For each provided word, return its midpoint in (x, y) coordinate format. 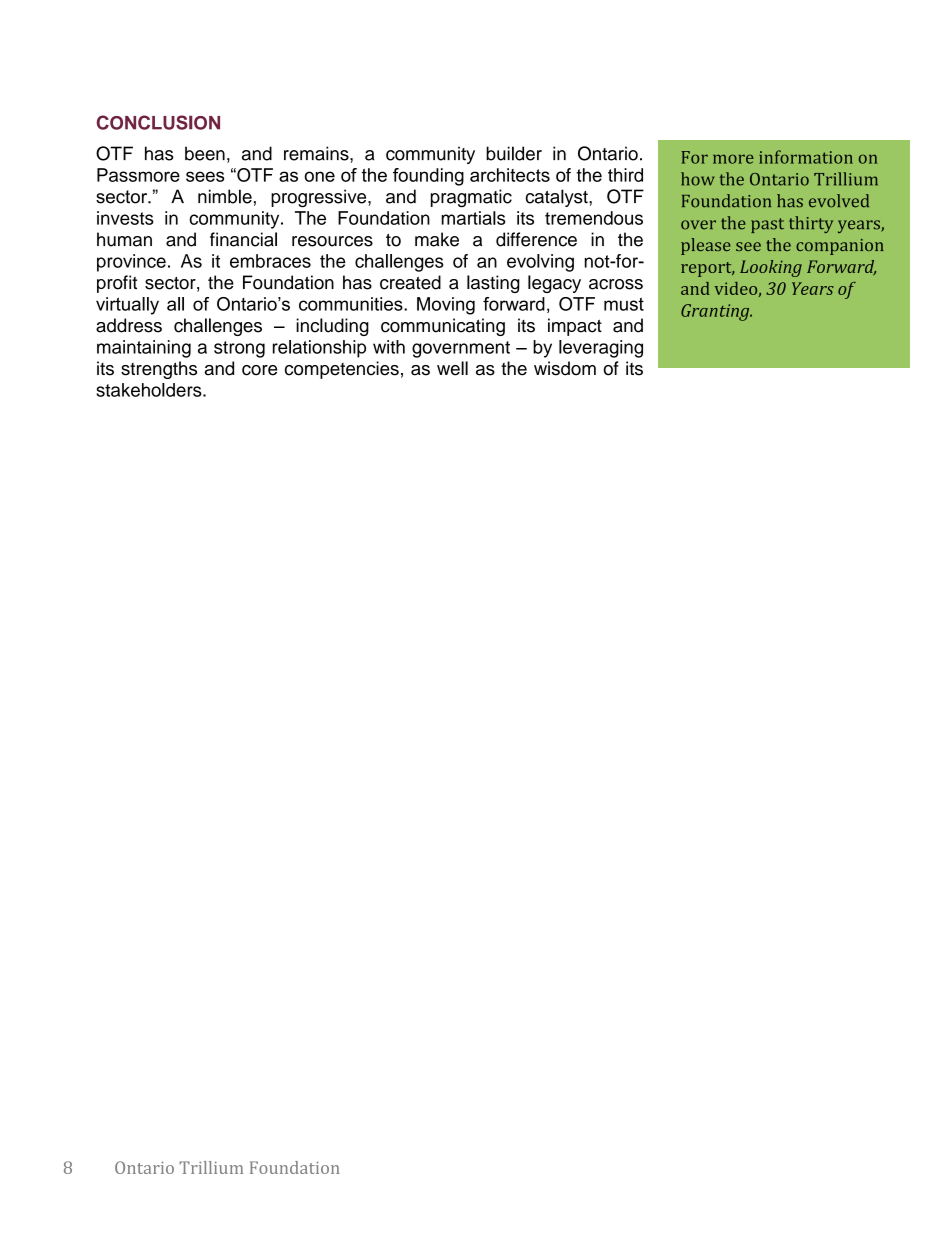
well (452, 368)
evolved (839, 201)
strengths (159, 370)
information (806, 157)
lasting (493, 284)
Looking (771, 268)
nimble (225, 196)
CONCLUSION (158, 122)
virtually (127, 306)
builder (514, 153)
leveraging (601, 349)
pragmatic (471, 198)
